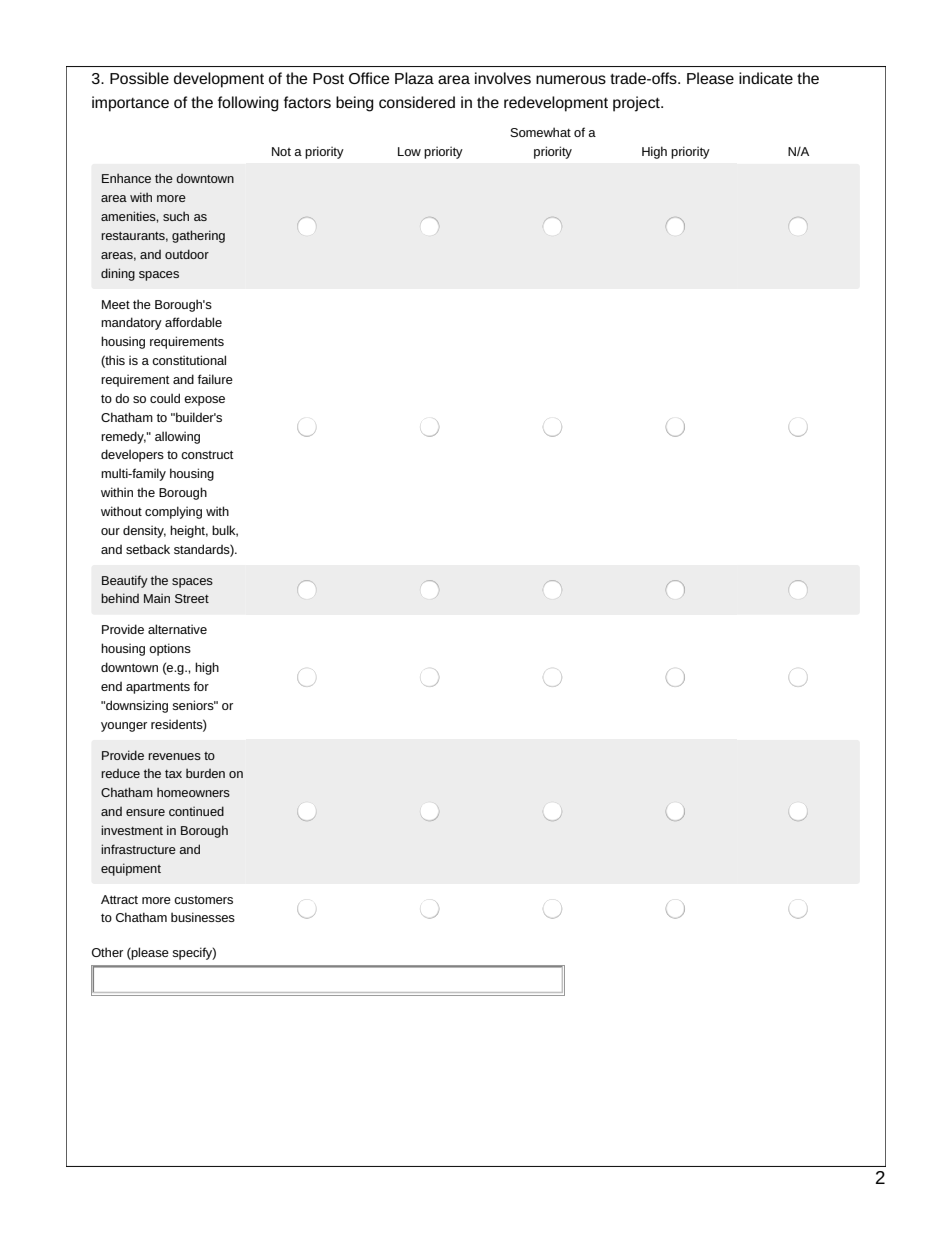  Describe the element at coordinates (203, 917) in the screenshot. I see `businesses` at that location.
